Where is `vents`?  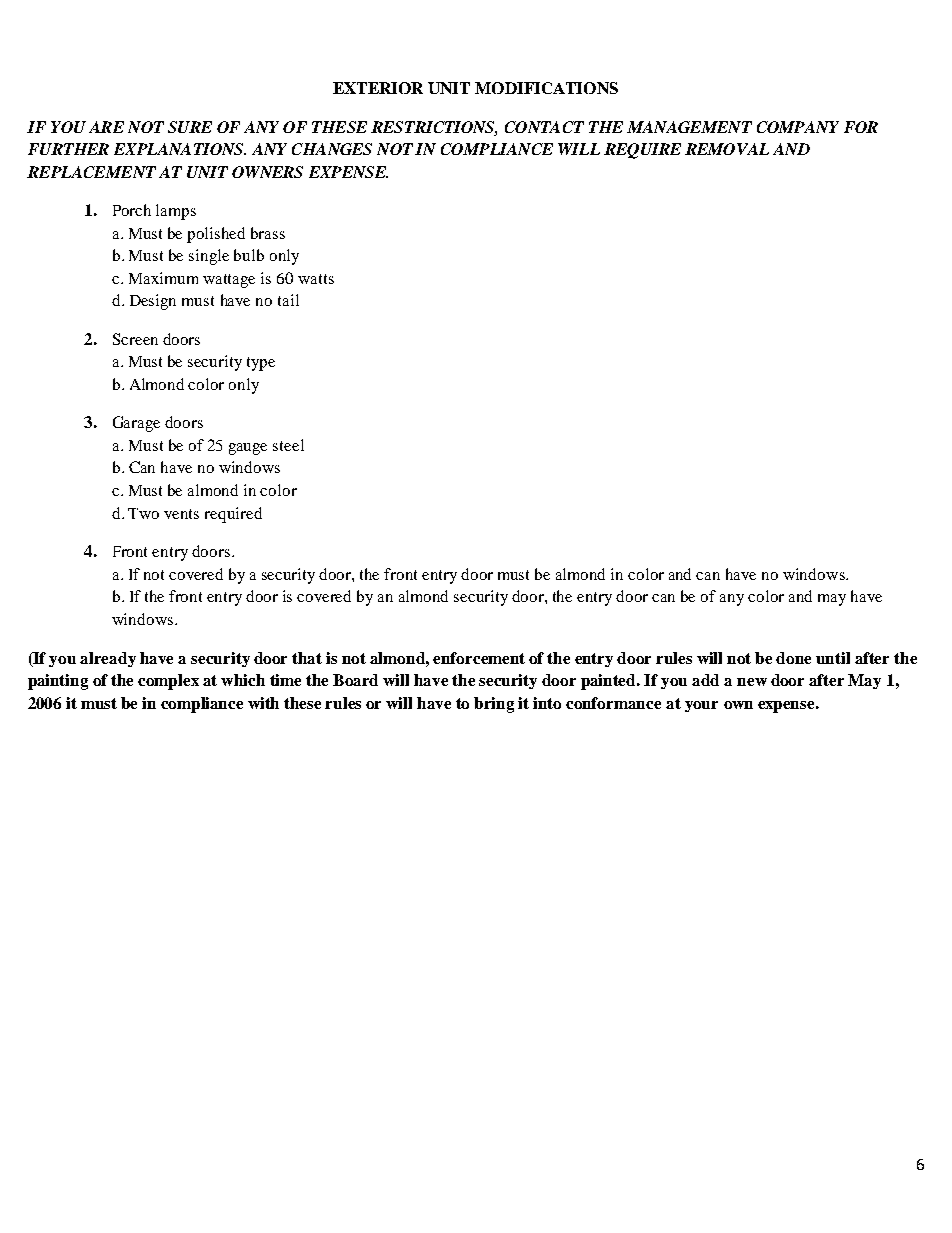
vents is located at coordinates (181, 514).
